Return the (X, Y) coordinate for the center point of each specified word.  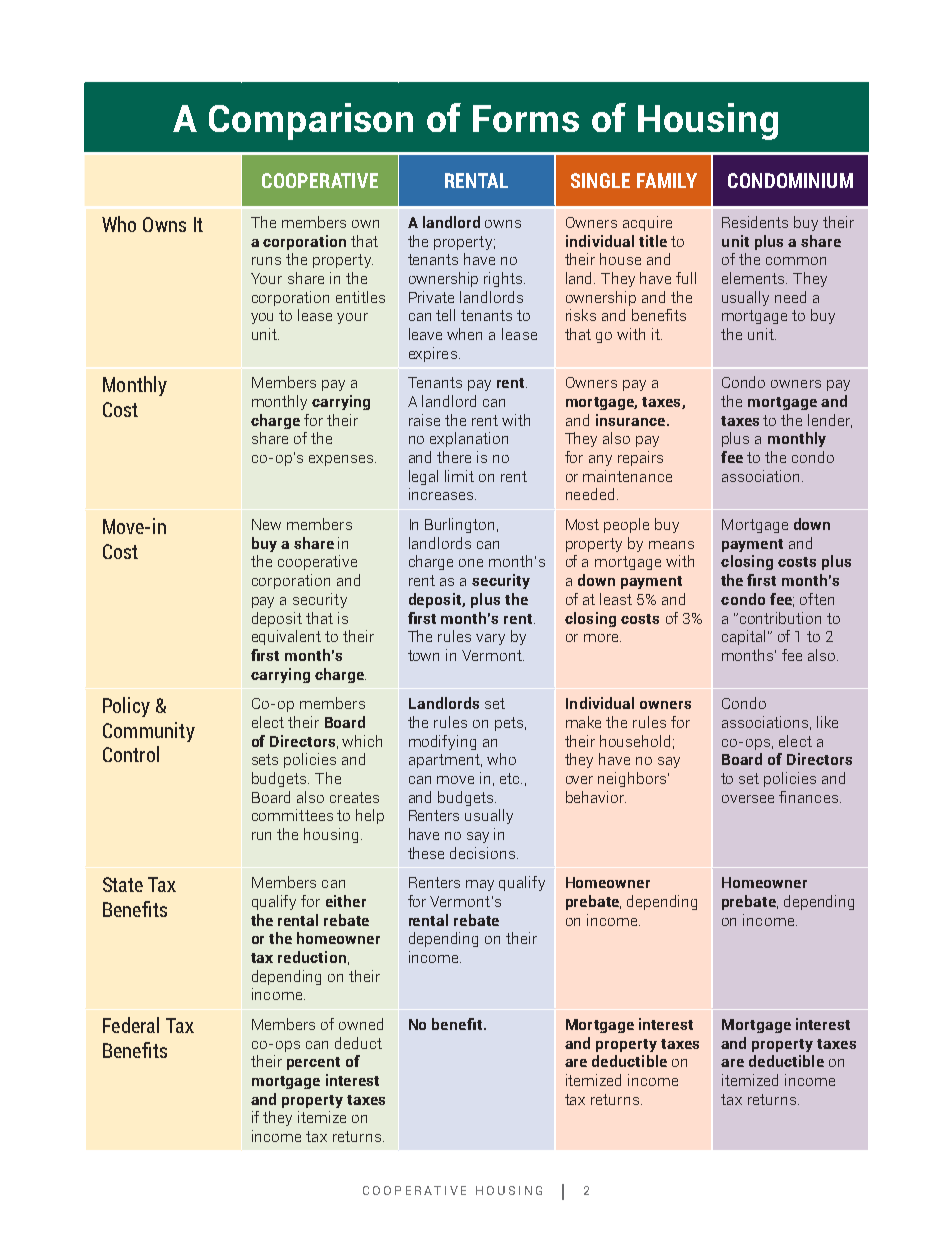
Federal (131, 1025)
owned (361, 1024)
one (471, 563)
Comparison (311, 121)
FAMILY (667, 180)
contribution (780, 618)
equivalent (286, 637)
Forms (526, 118)
